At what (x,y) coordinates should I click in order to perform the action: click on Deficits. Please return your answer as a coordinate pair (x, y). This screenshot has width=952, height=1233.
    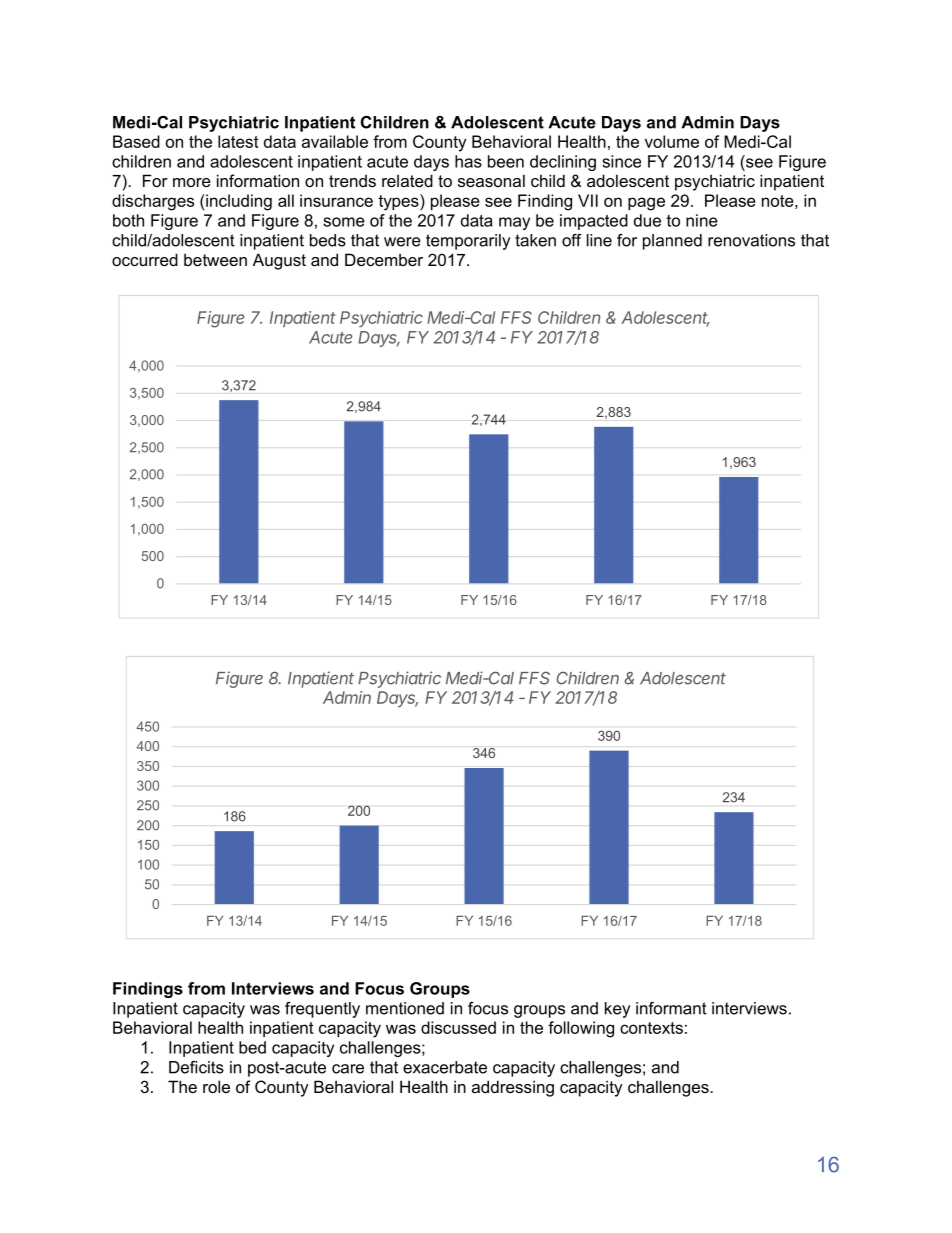
    Looking at the image, I should click on (196, 1067).
